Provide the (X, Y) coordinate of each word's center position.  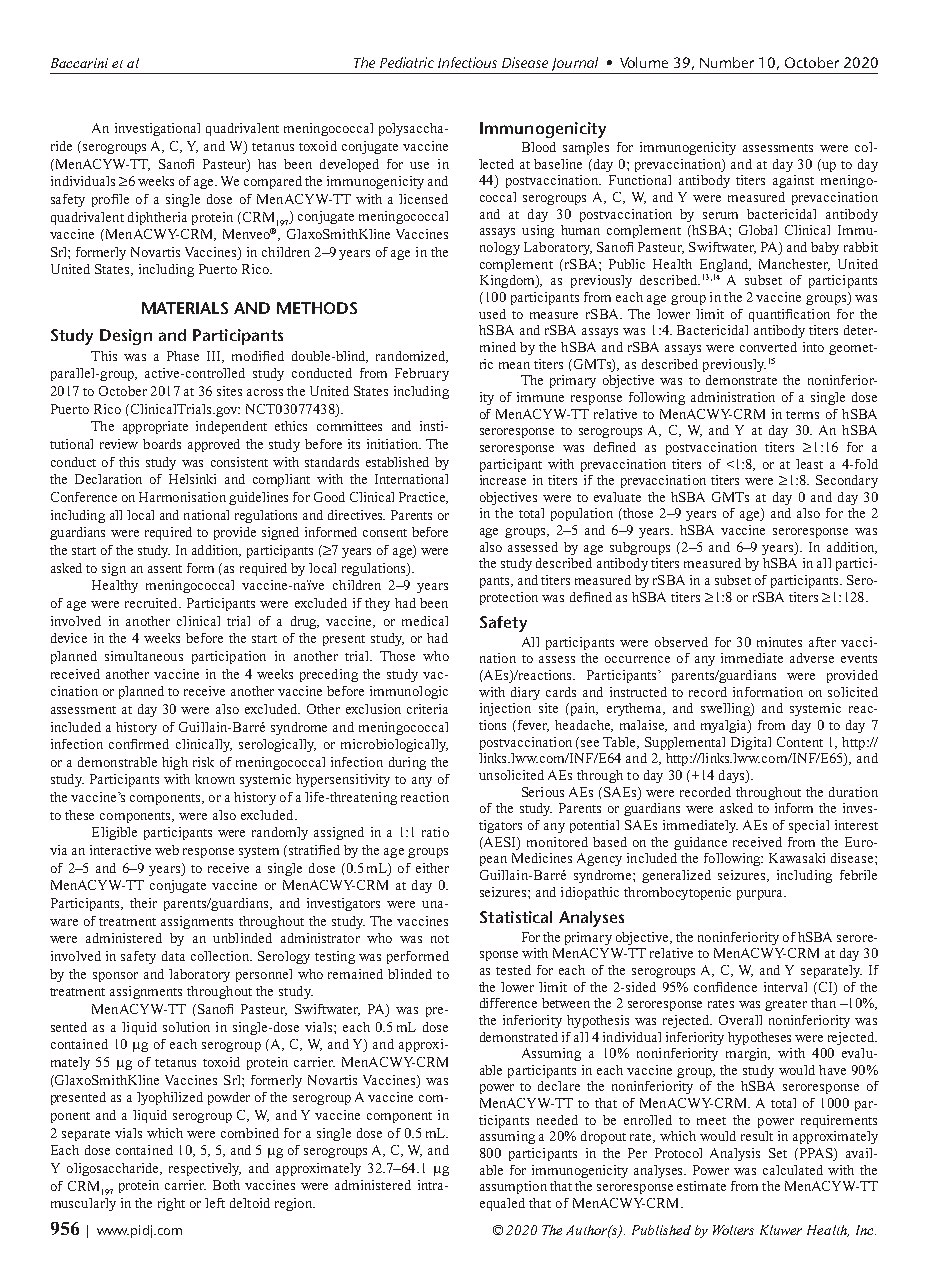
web (167, 850)
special (809, 826)
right (171, 1204)
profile (110, 200)
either (432, 868)
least (809, 464)
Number (727, 62)
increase (503, 480)
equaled (502, 1204)
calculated (793, 1170)
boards (162, 444)
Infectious (467, 62)
